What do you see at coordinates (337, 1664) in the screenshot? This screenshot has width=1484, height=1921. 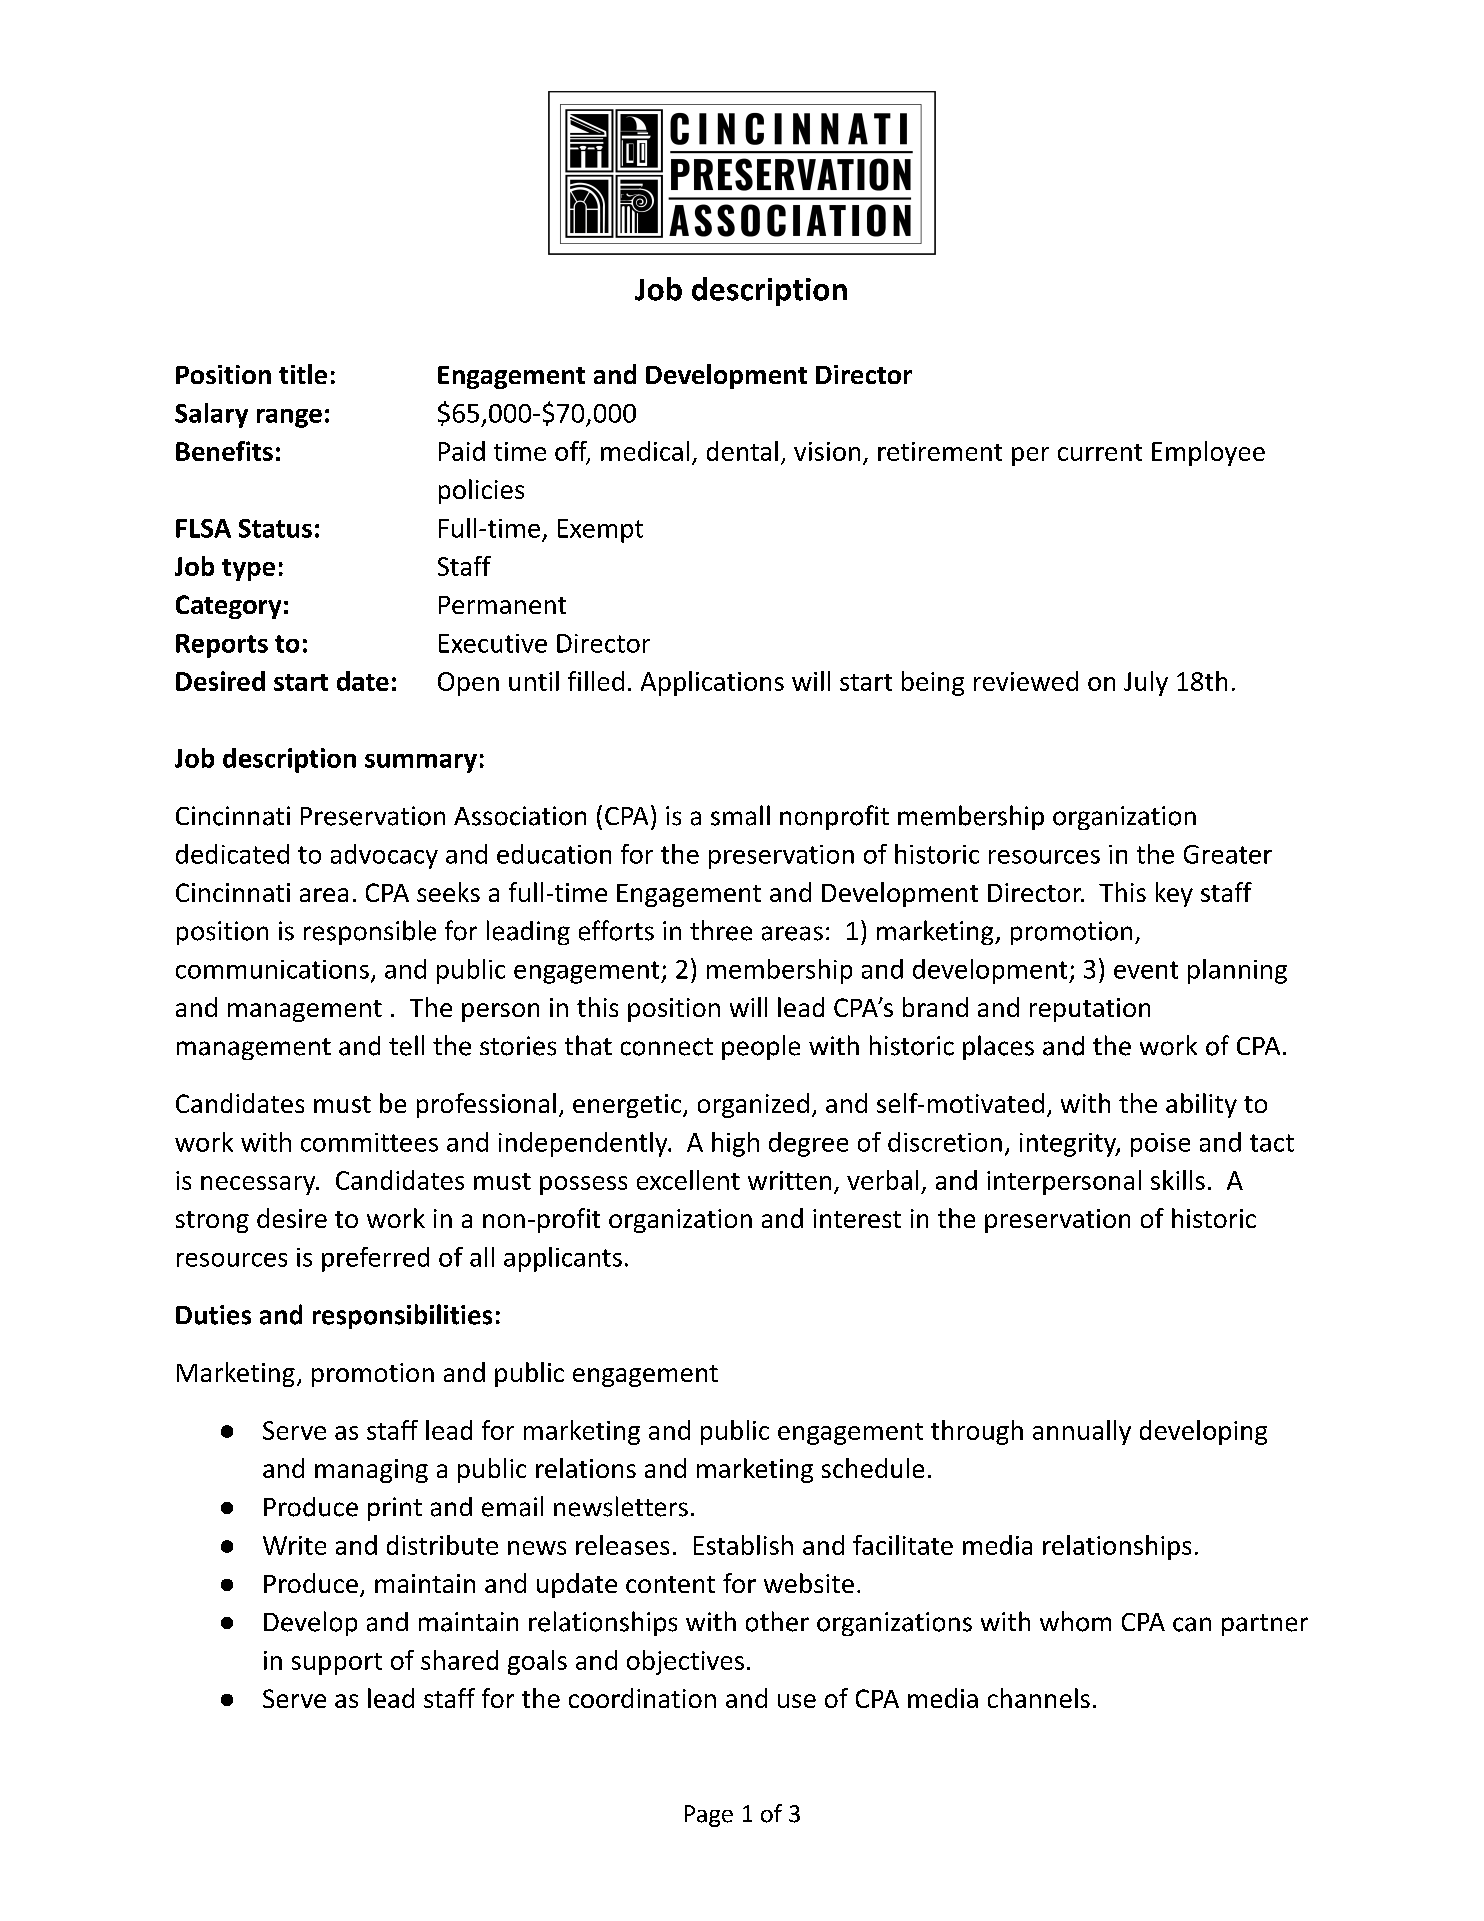 I see `support` at bounding box center [337, 1664].
